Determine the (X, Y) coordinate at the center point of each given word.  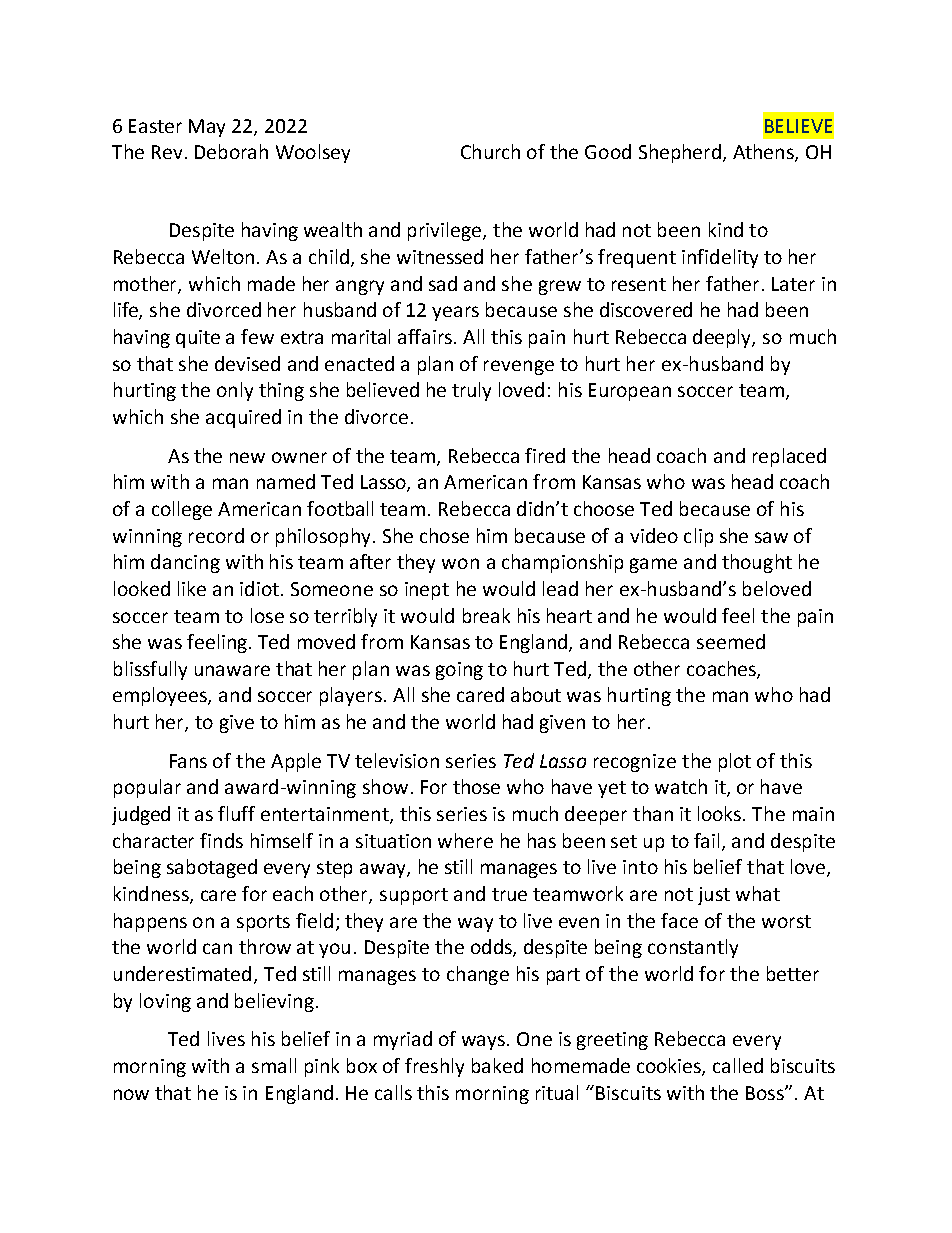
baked (497, 1065)
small (274, 1065)
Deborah (231, 151)
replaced (789, 457)
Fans (188, 761)
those (476, 786)
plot (735, 762)
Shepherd (680, 153)
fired (545, 455)
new (247, 457)
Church (490, 151)
